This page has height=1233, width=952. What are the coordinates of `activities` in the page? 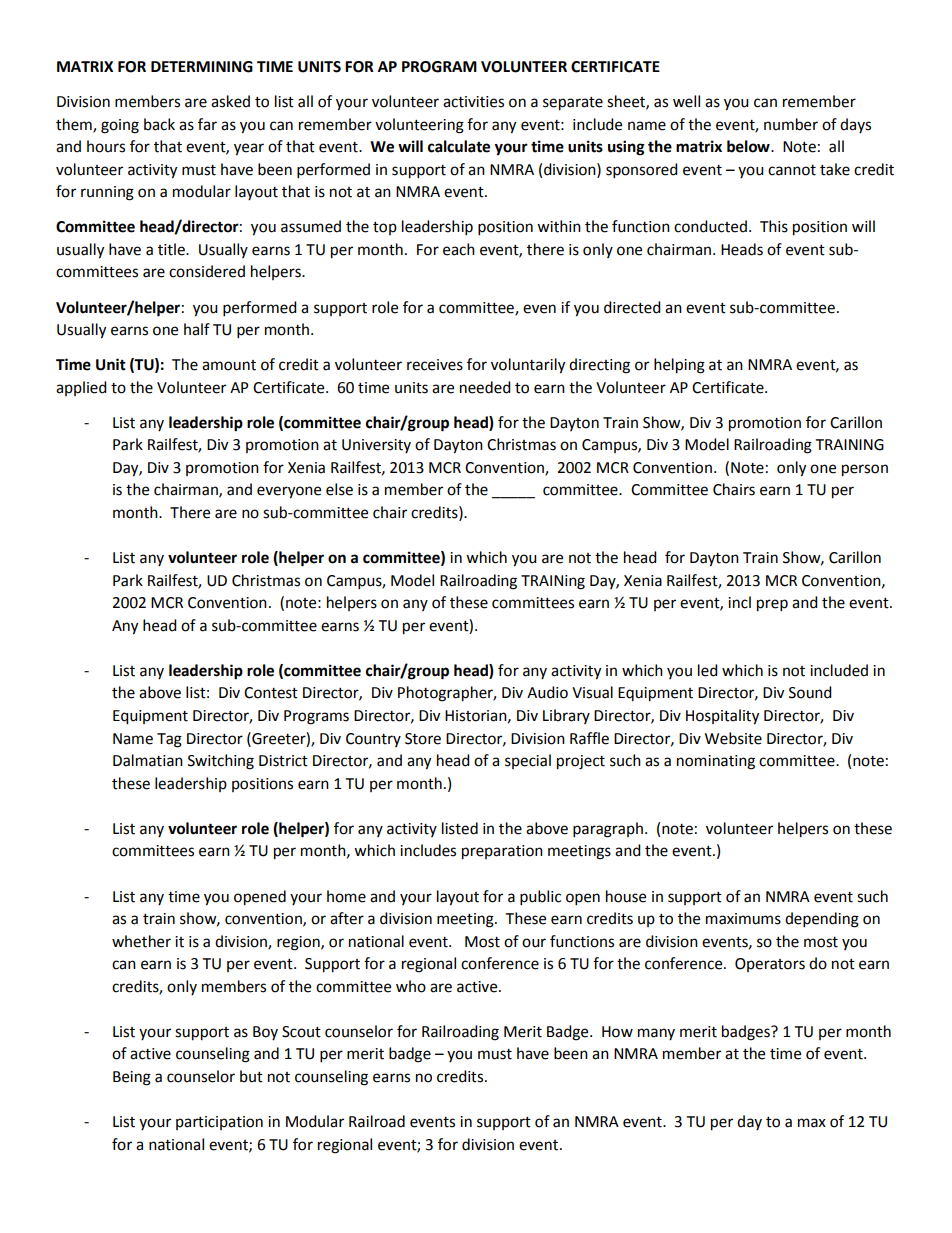 It's located at (473, 102).
